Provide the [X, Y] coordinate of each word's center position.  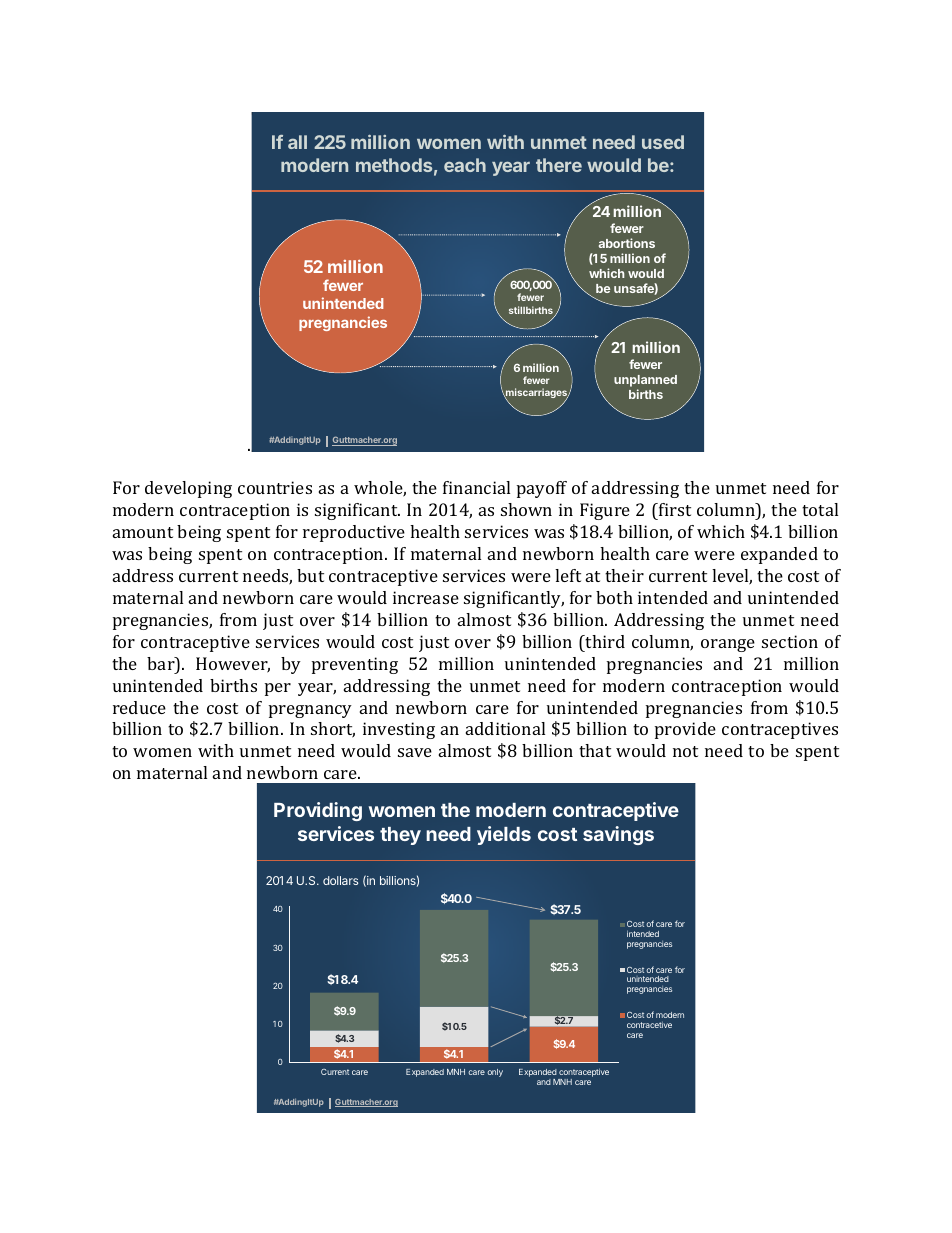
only [495, 1073]
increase [426, 597]
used [663, 142]
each [465, 165]
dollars [340, 880]
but [310, 575]
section [790, 641]
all [297, 142]
